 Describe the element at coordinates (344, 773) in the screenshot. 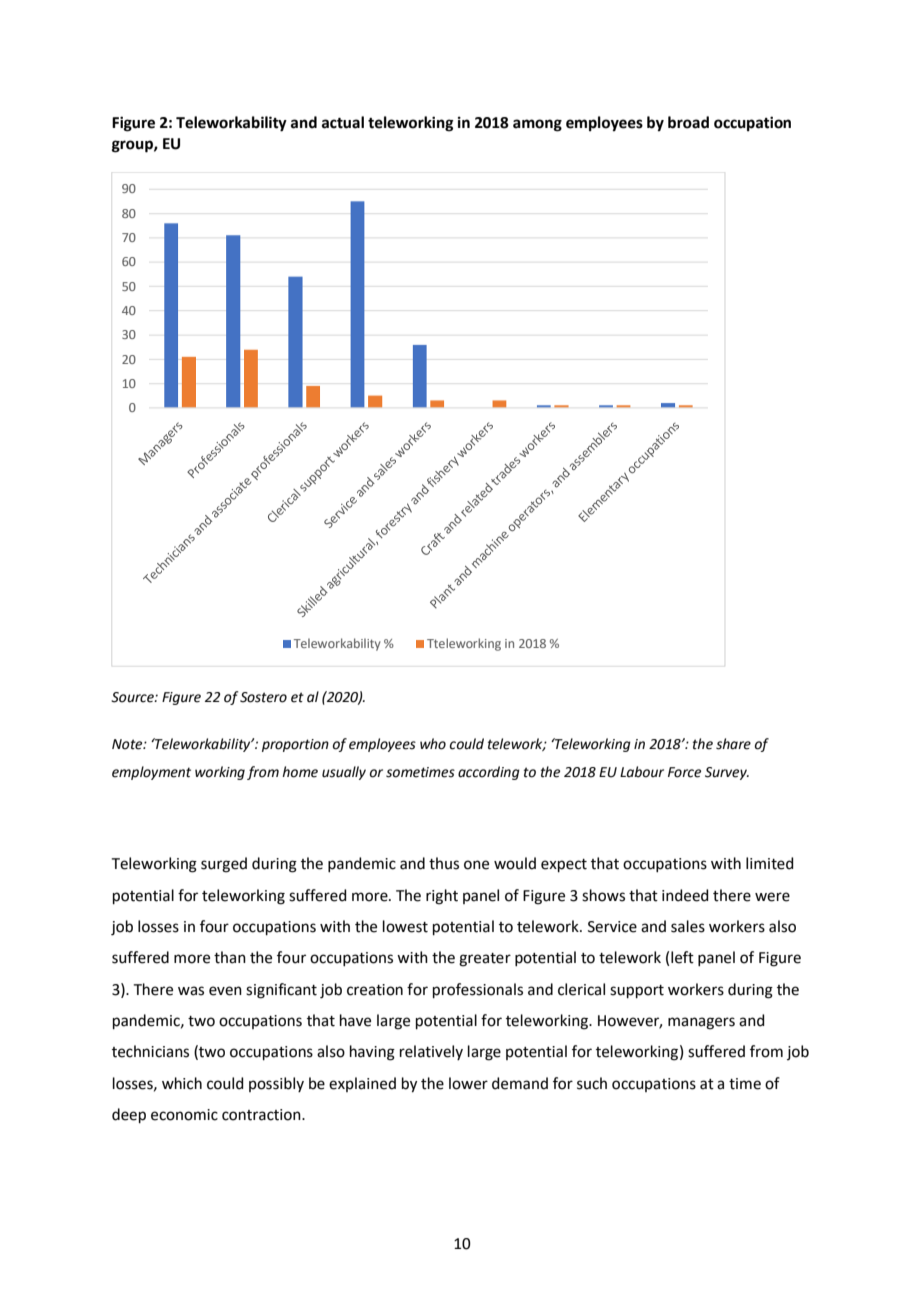

I see `usually` at that location.
